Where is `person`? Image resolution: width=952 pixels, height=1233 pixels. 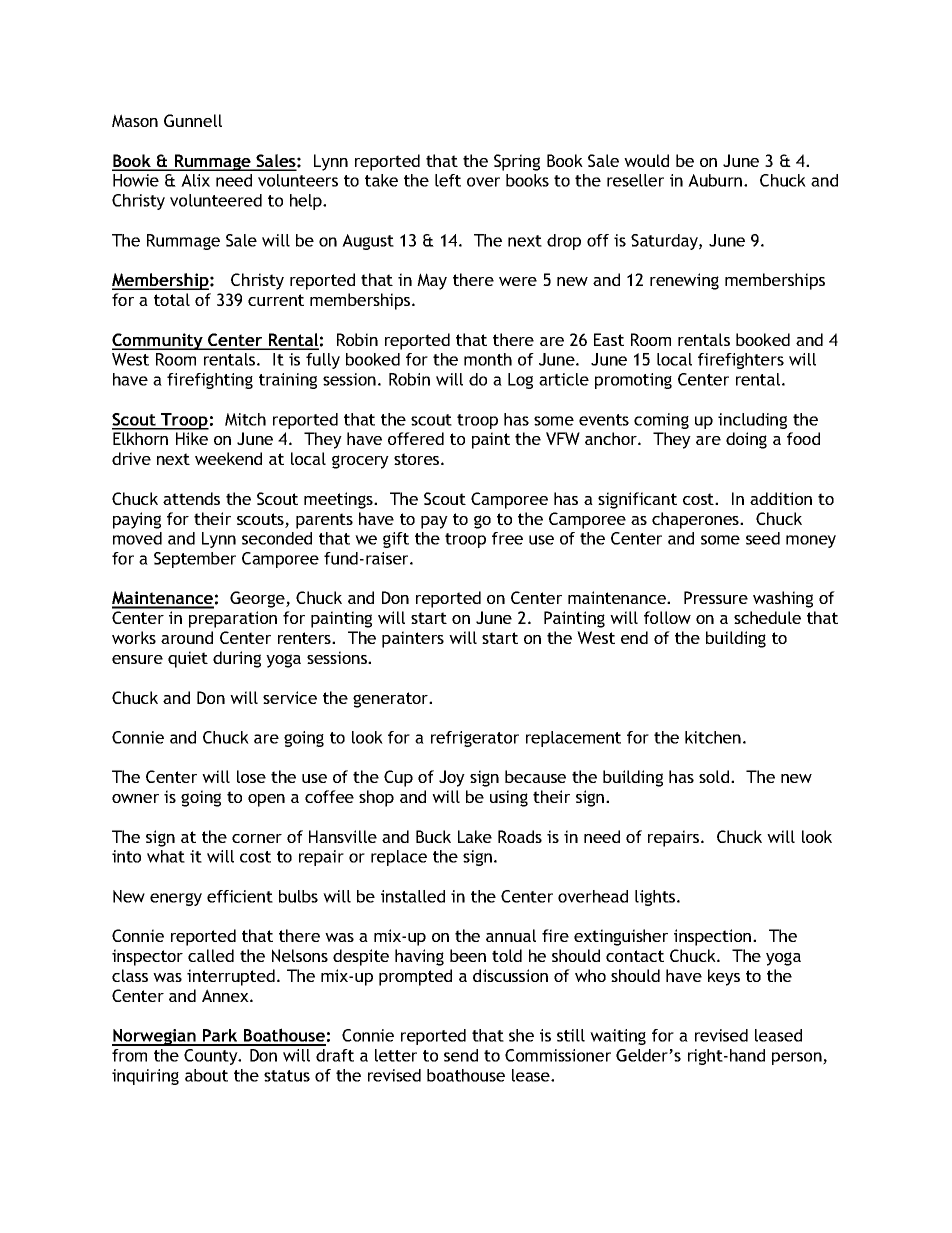
person is located at coordinates (798, 1058).
